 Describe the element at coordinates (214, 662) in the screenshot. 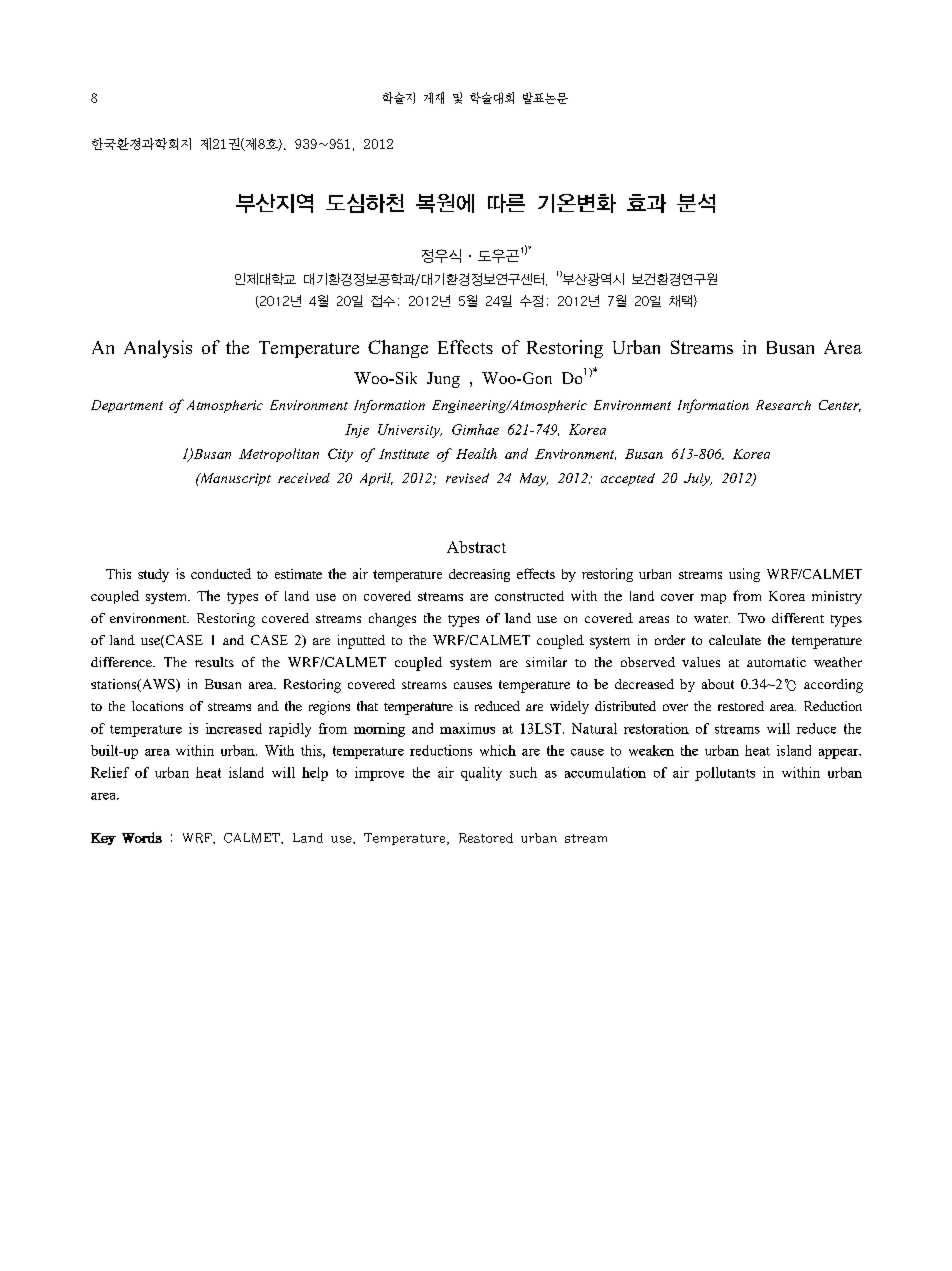

I see `results` at that location.
